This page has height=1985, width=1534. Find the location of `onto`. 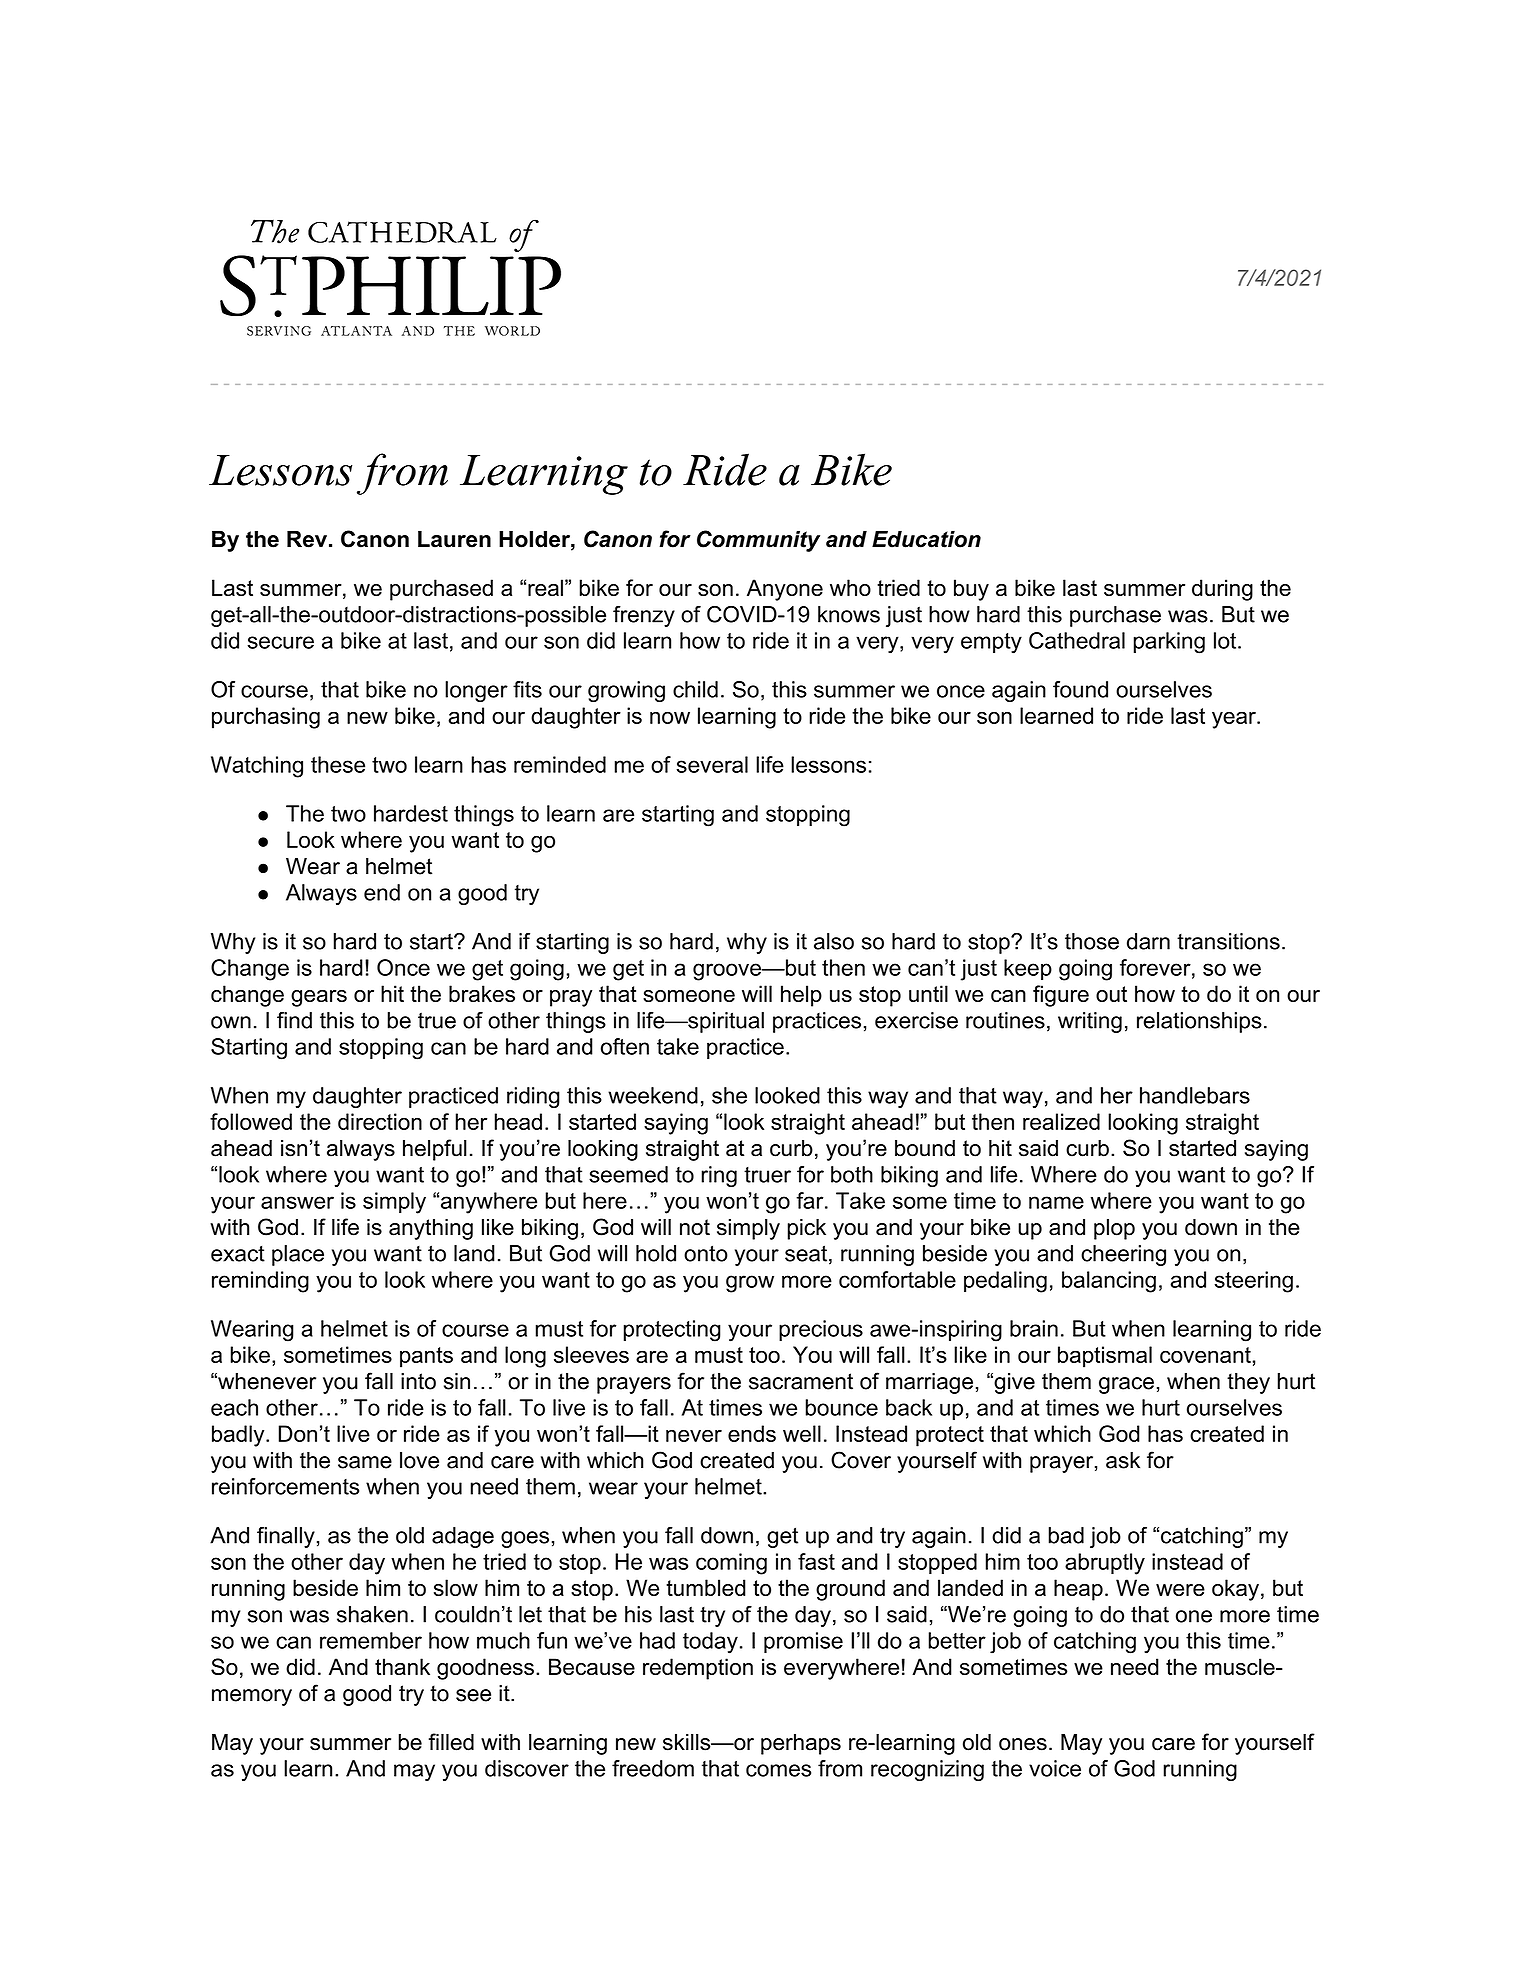

onto is located at coordinates (706, 1253).
